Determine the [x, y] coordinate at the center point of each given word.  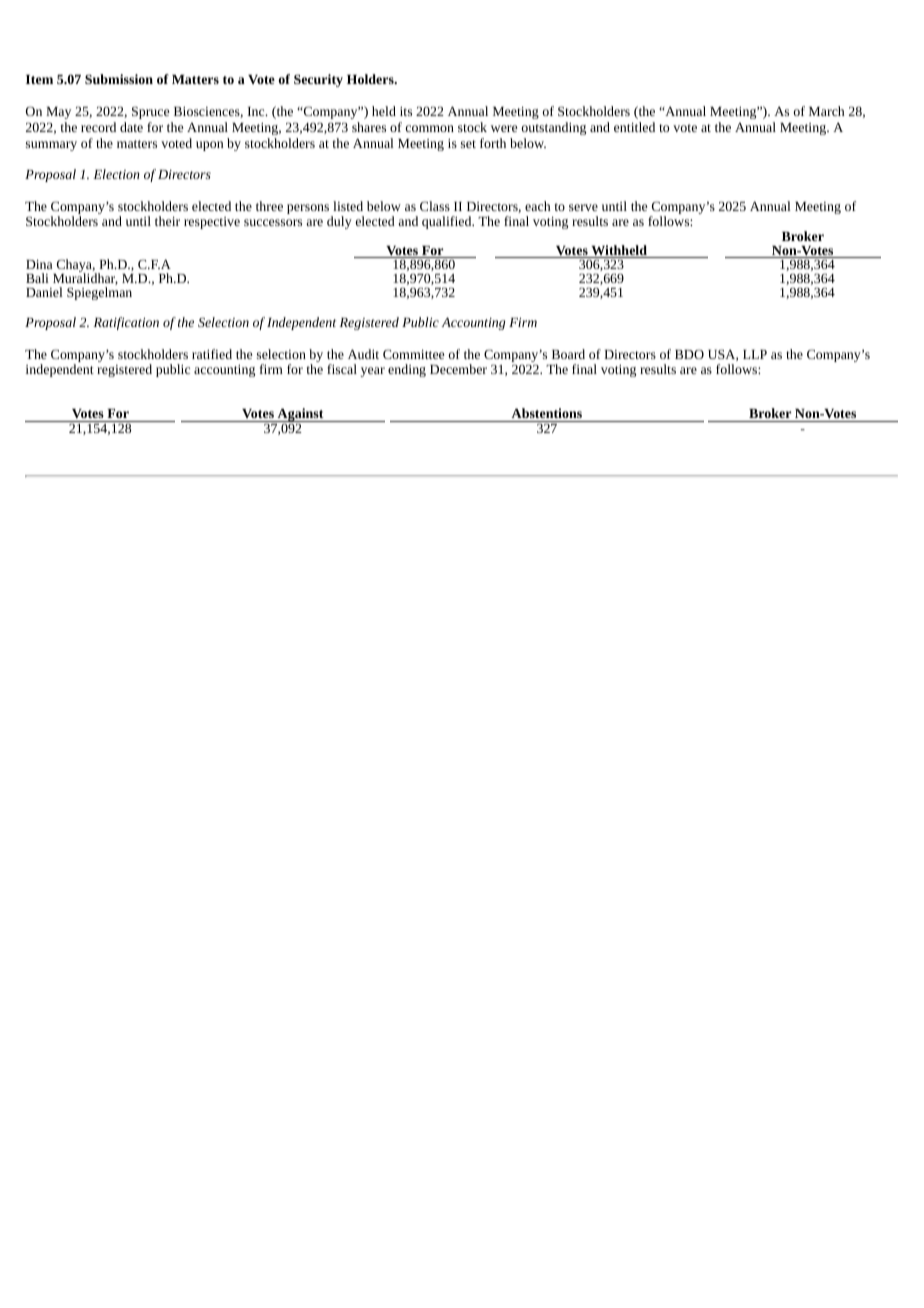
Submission [119, 79]
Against [300, 416]
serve [583, 207]
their [167, 221]
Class [435, 206]
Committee [413, 354]
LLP [755, 354]
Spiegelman [99, 293]
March [827, 111]
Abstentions [546, 413]
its [406, 111]
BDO [689, 354]
